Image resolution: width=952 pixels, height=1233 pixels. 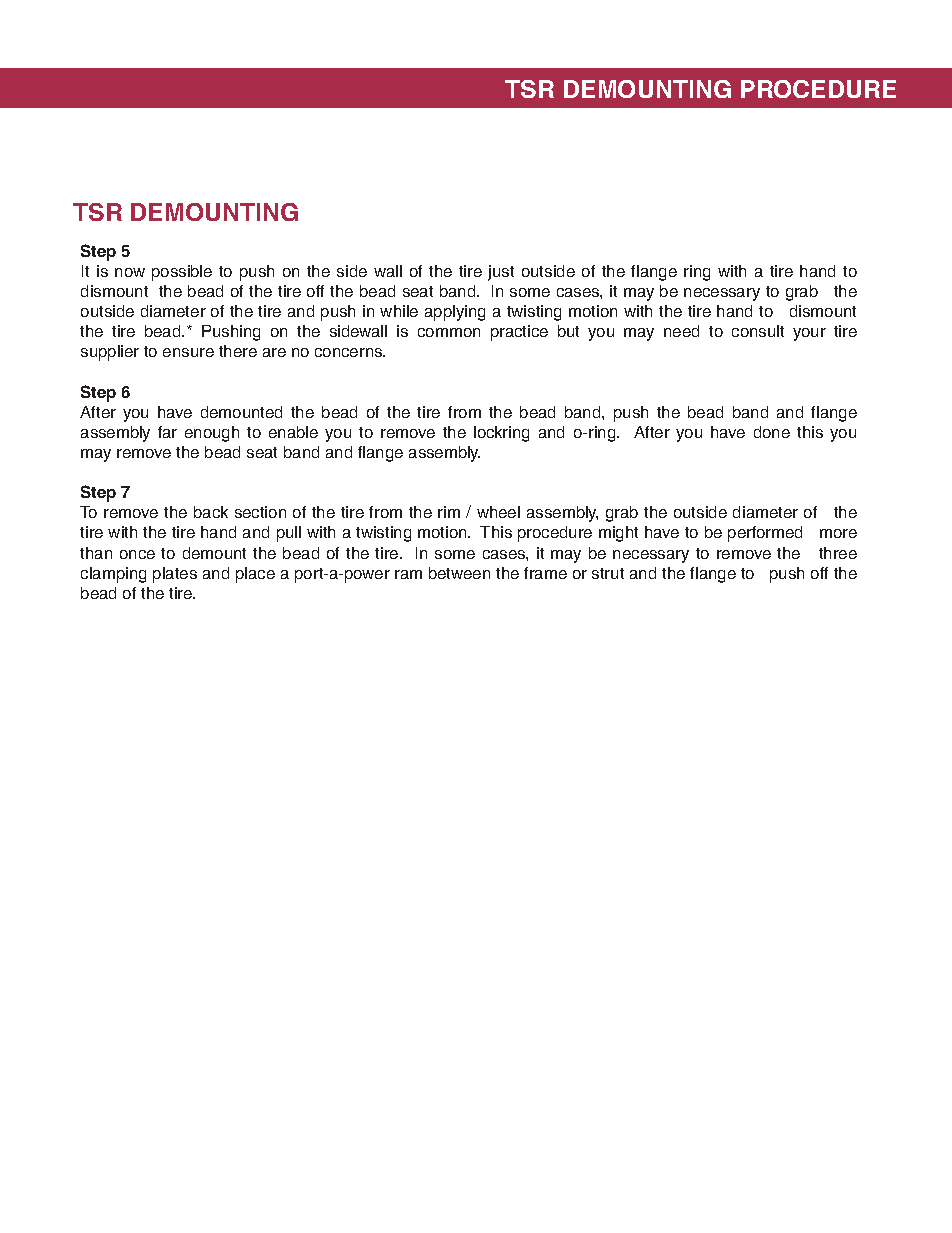 What do you see at coordinates (772, 432) in the image?
I see `done` at bounding box center [772, 432].
